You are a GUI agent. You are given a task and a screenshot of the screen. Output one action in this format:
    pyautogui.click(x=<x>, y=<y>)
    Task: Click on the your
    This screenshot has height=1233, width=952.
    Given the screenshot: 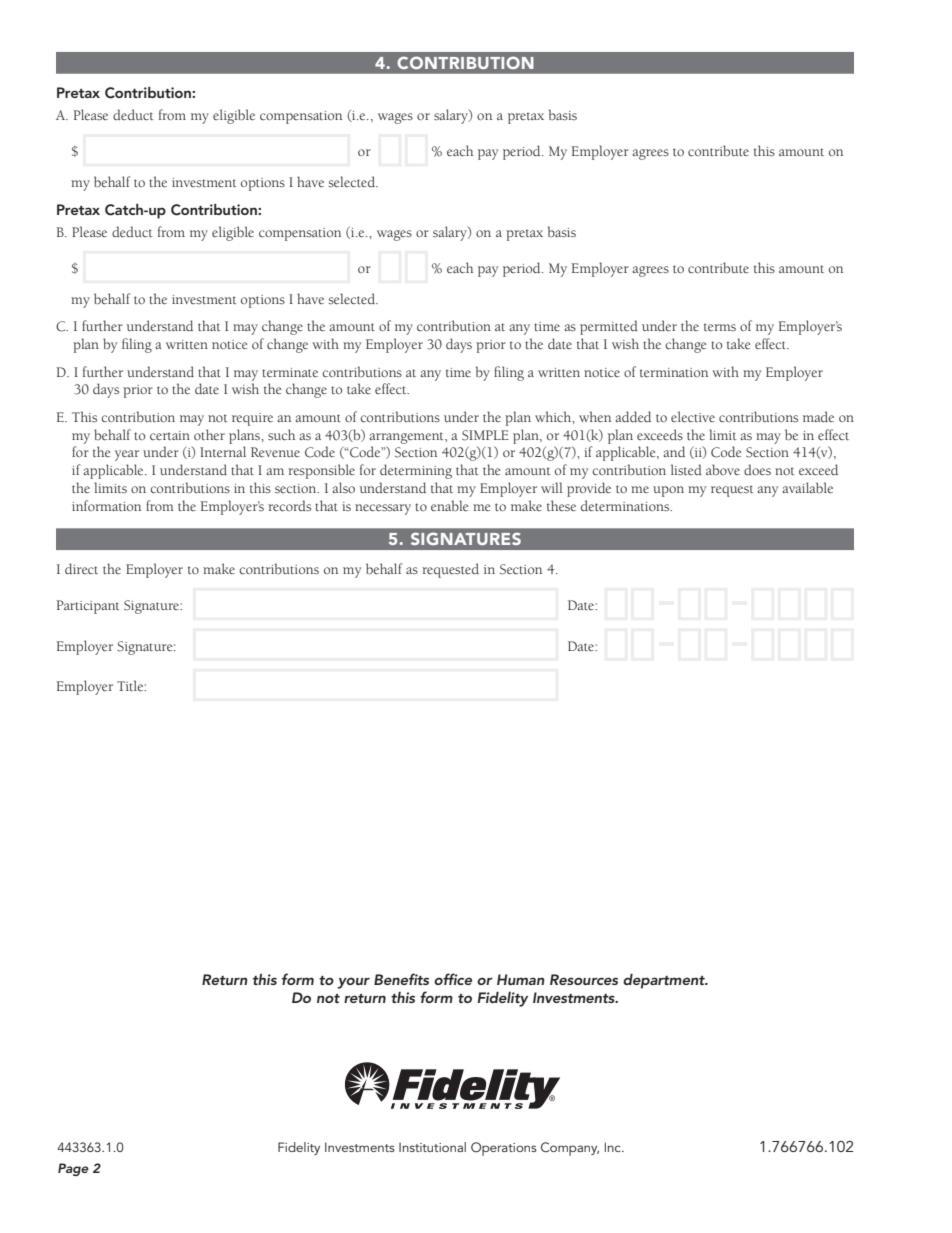 What is the action you would take?
    pyautogui.click(x=354, y=983)
